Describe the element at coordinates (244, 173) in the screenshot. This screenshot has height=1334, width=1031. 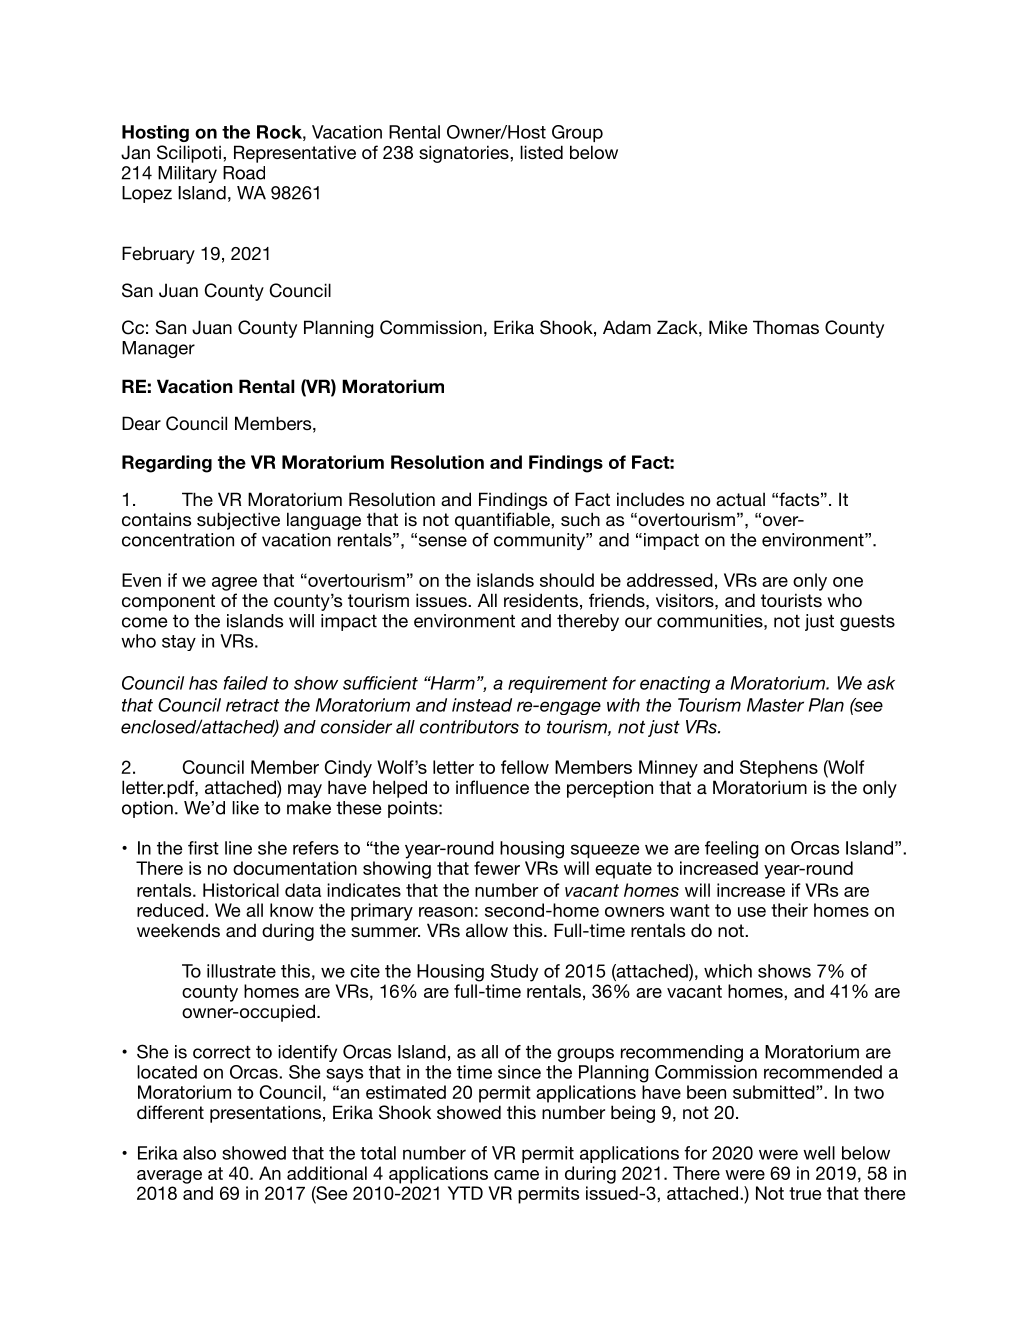
I see `Road` at that location.
